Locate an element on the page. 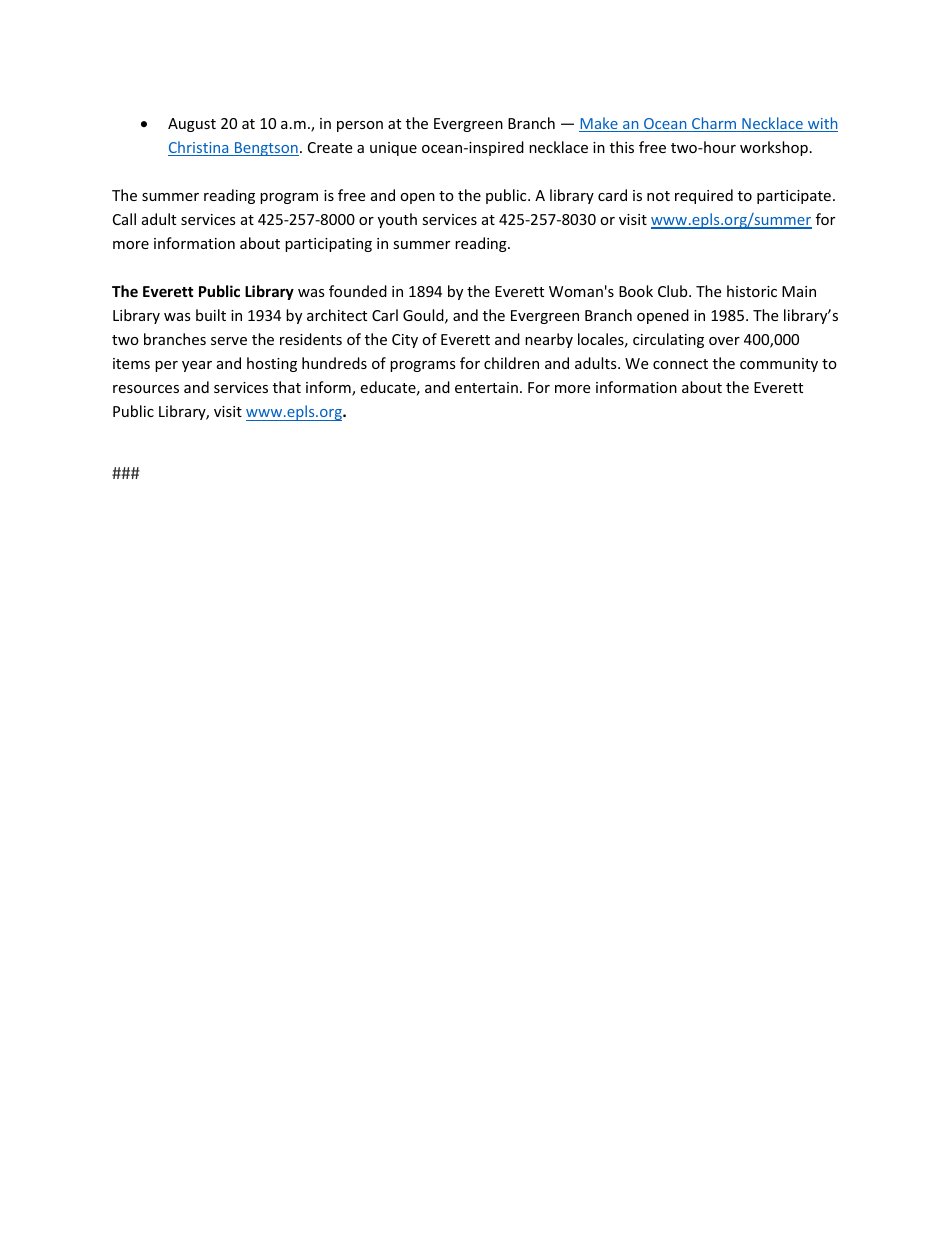  person is located at coordinates (360, 126).
